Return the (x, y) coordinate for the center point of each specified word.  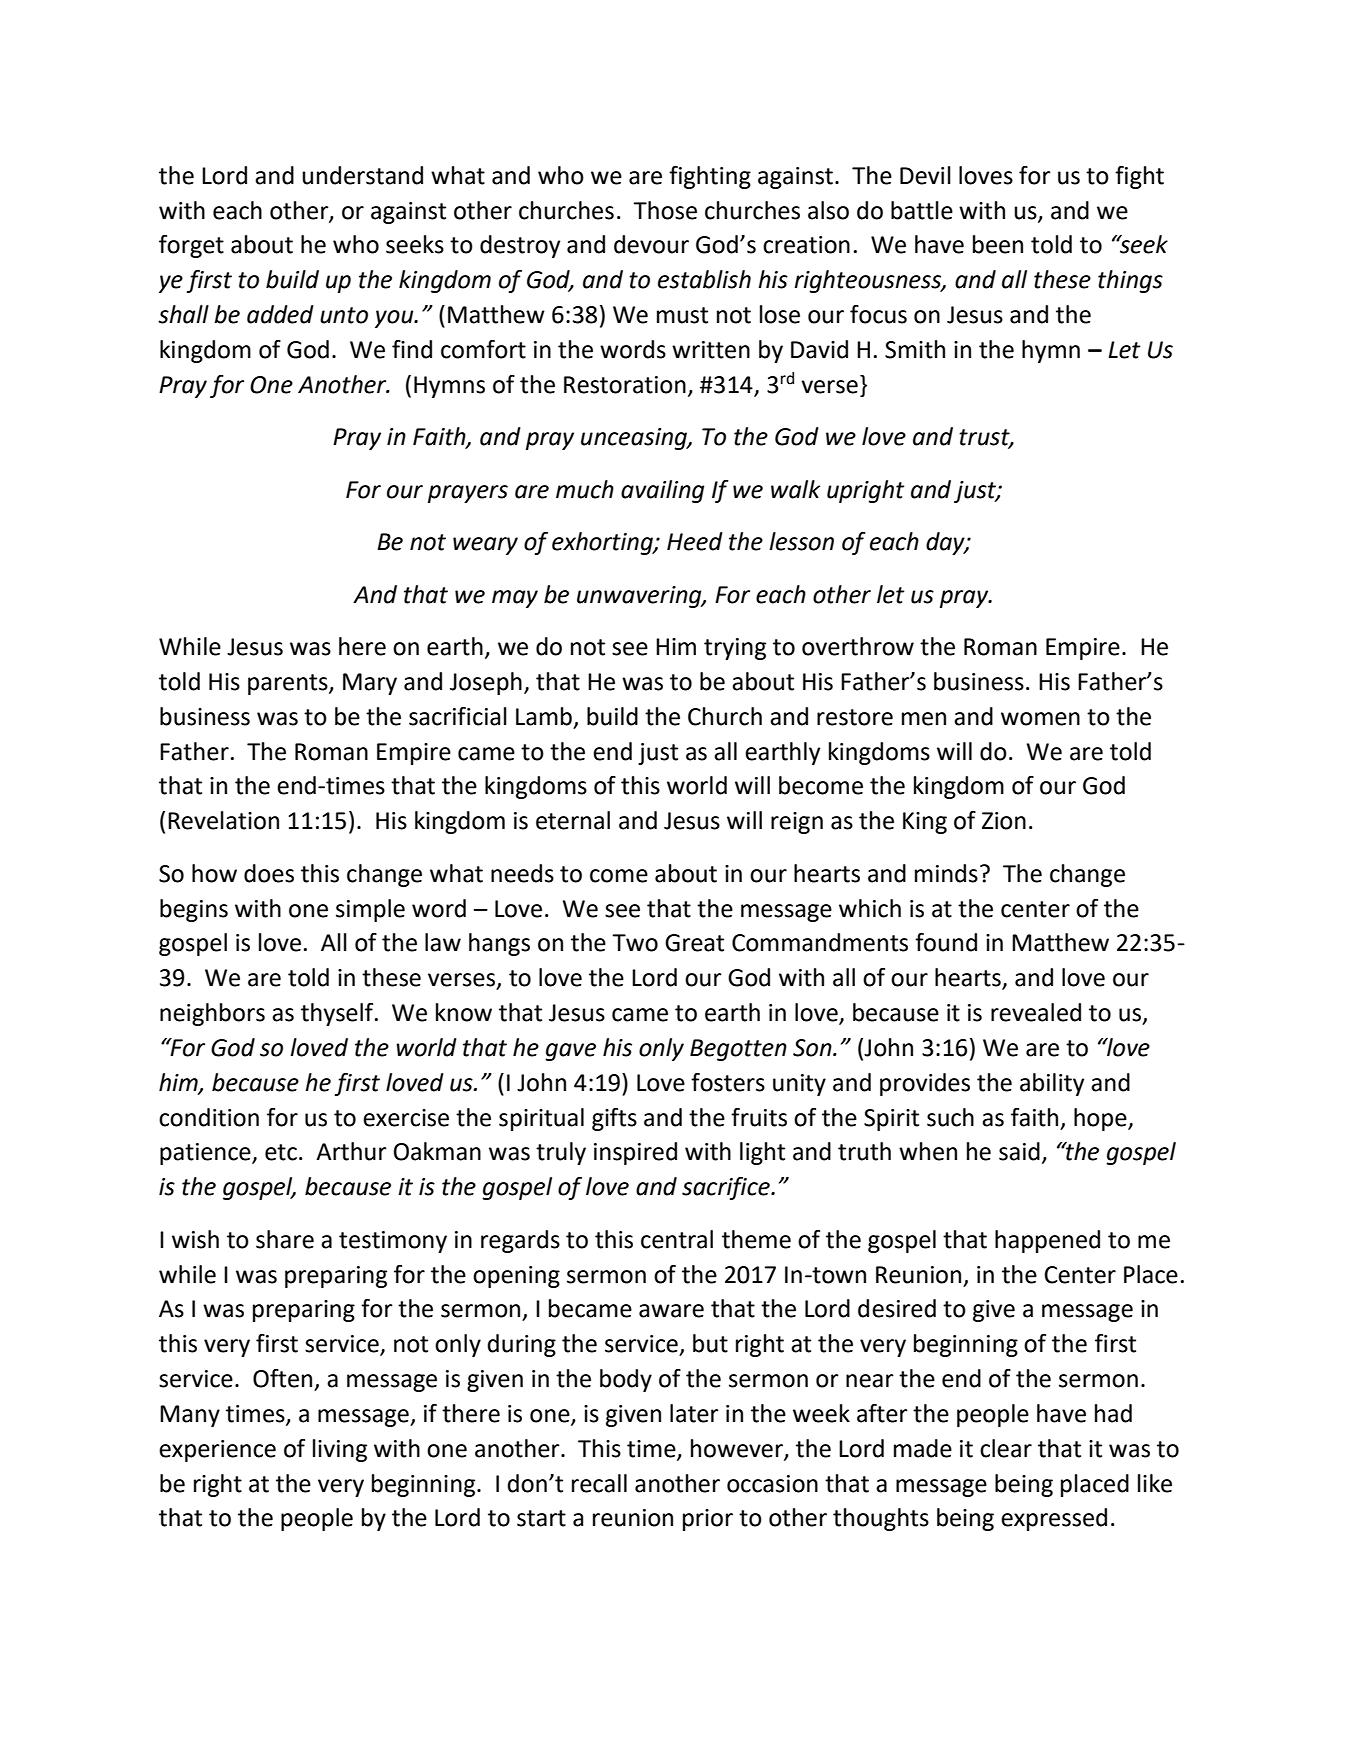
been (998, 244)
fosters (728, 1082)
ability (1052, 1084)
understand (362, 175)
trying (735, 649)
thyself (338, 1014)
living (340, 1450)
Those (665, 210)
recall (599, 1483)
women (1040, 719)
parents (289, 684)
